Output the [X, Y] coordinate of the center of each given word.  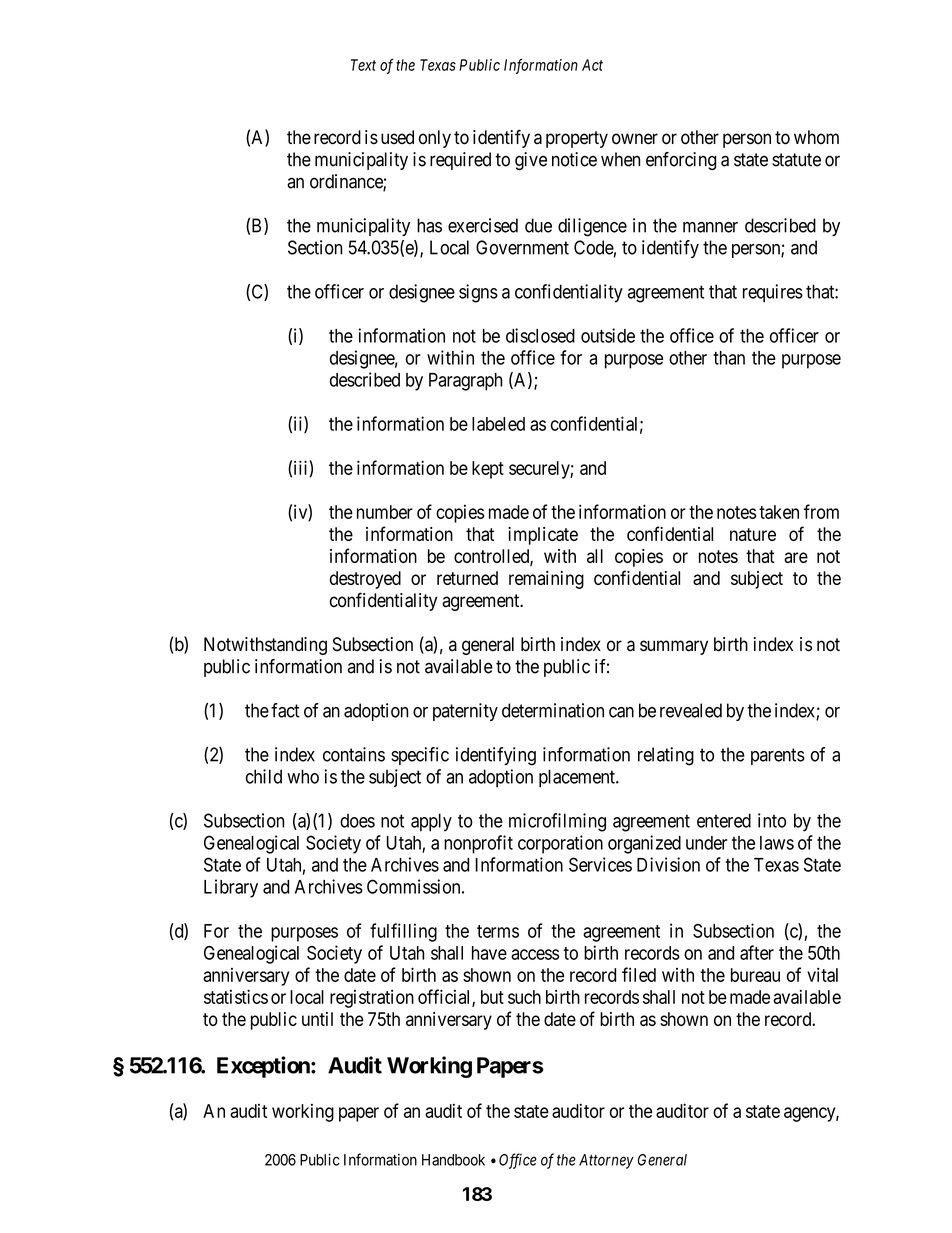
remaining [546, 580]
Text [363, 65]
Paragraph [466, 382]
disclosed [540, 335]
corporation [560, 844]
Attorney [606, 1161]
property [577, 139]
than [729, 358]
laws [777, 843]
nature [753, 534]
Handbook [453, 1160]
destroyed [365, 580]
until [317, 1019]
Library [231, 888]
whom [816, 137]
